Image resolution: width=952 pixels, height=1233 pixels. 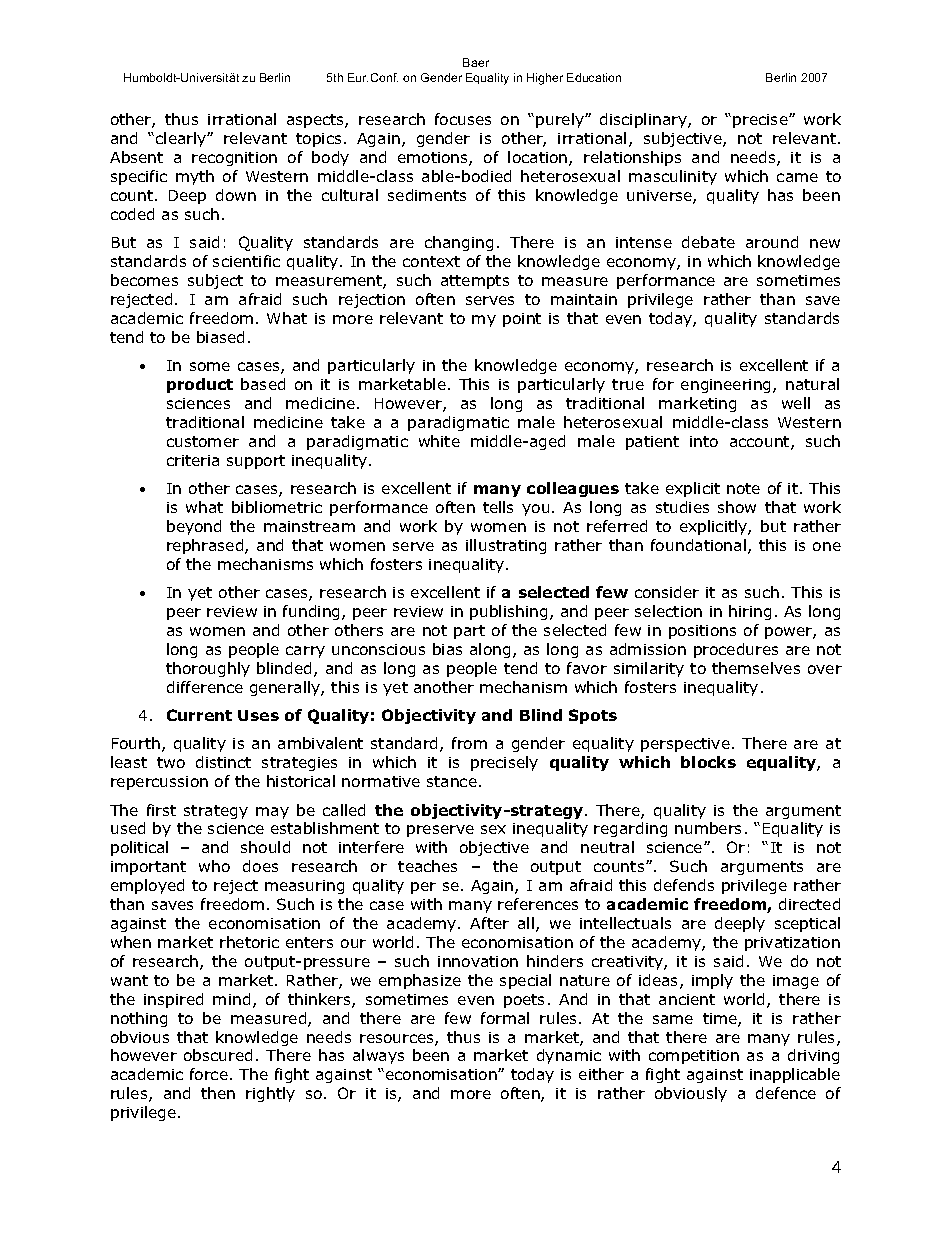 What do you see at coordinates (694, 1057) in the image?
I see `competition` at bounding box center [694, 1057].
